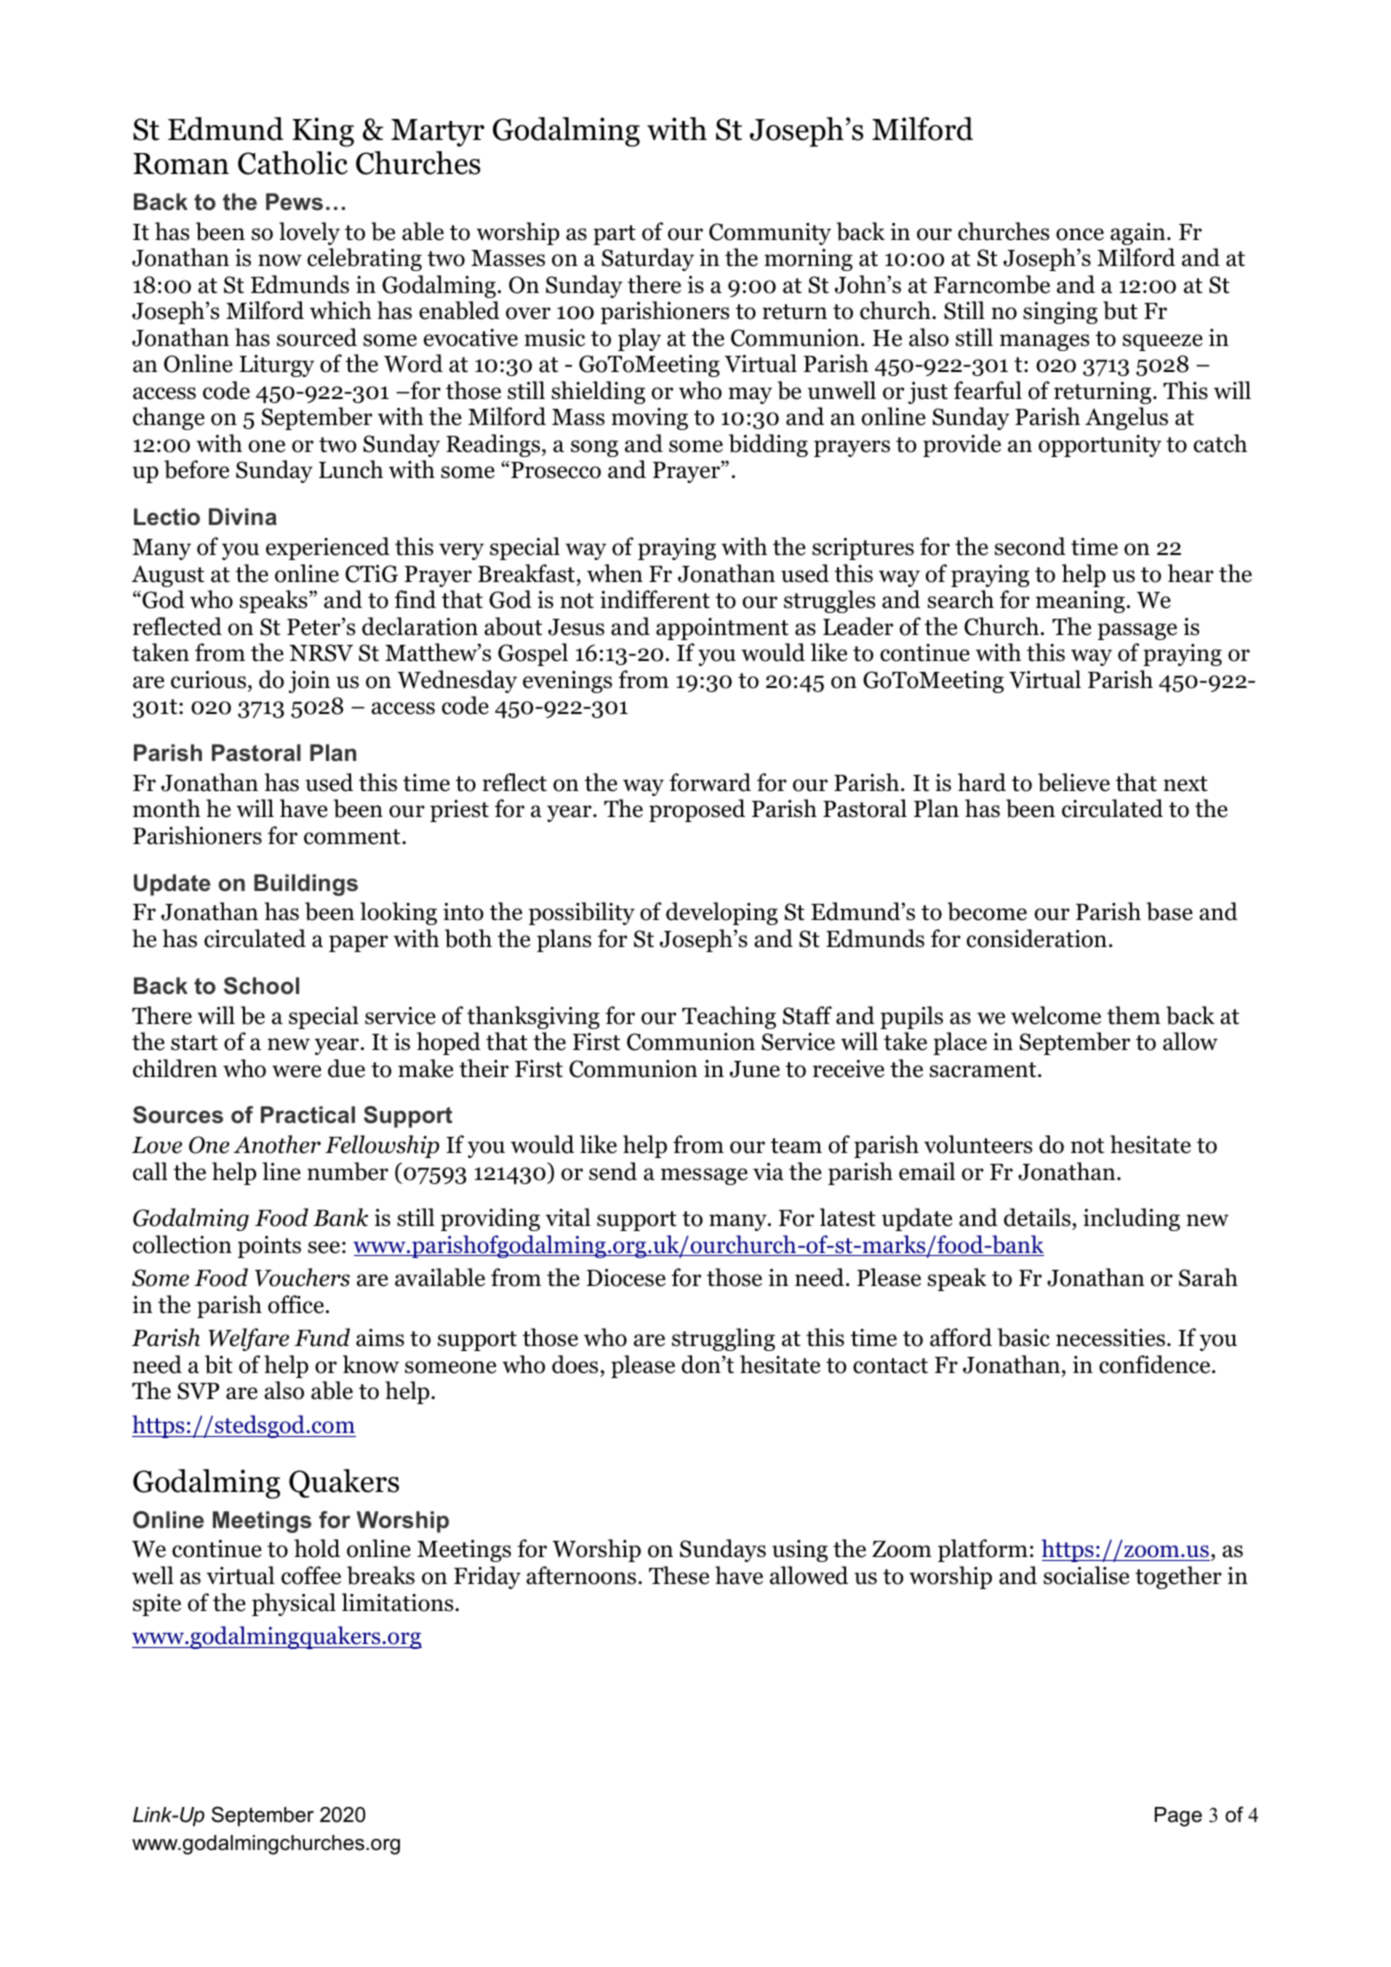  Describe the element at coordinates (261, 986) in the image. I see `School` at that location.
